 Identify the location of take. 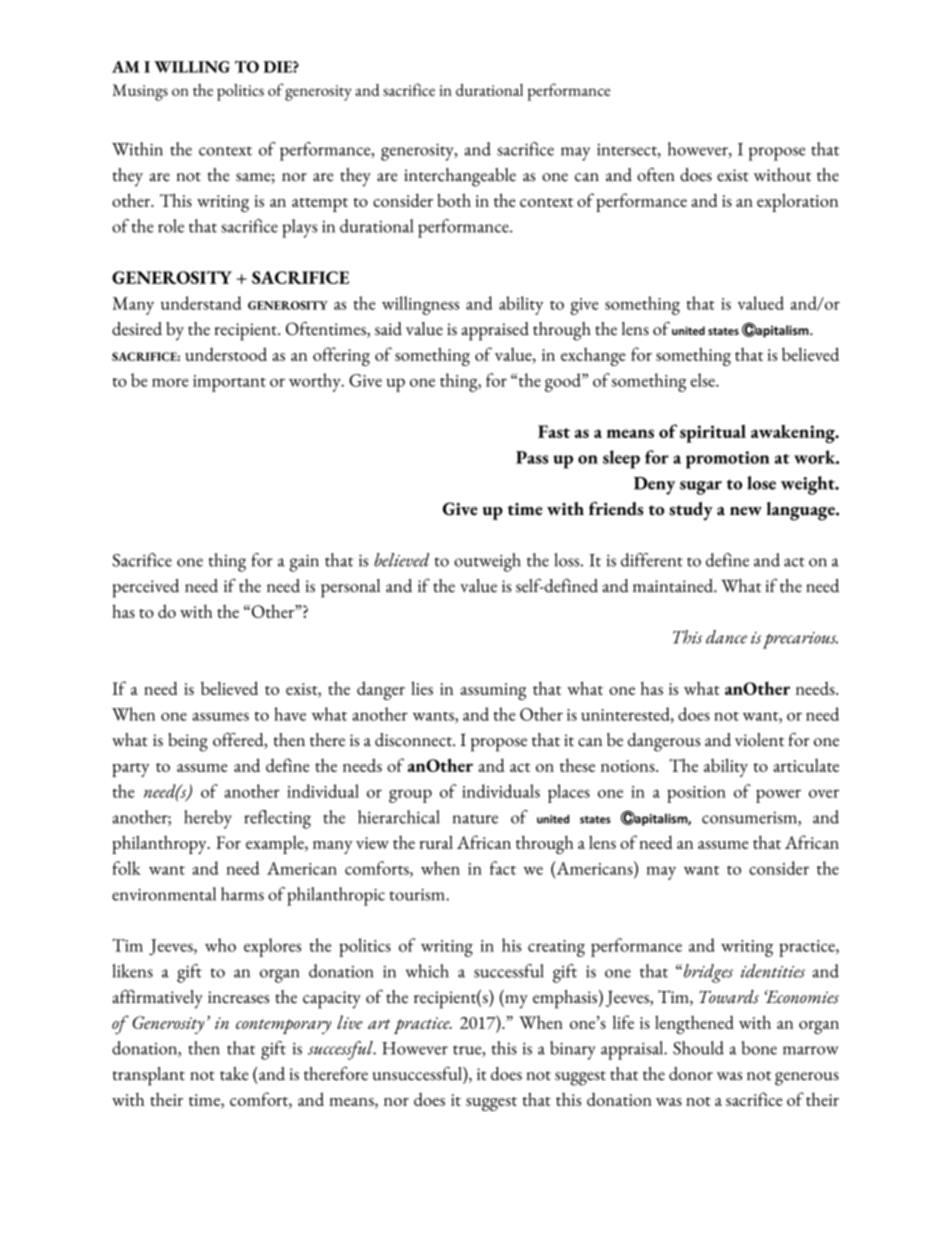
(234, 1074).
